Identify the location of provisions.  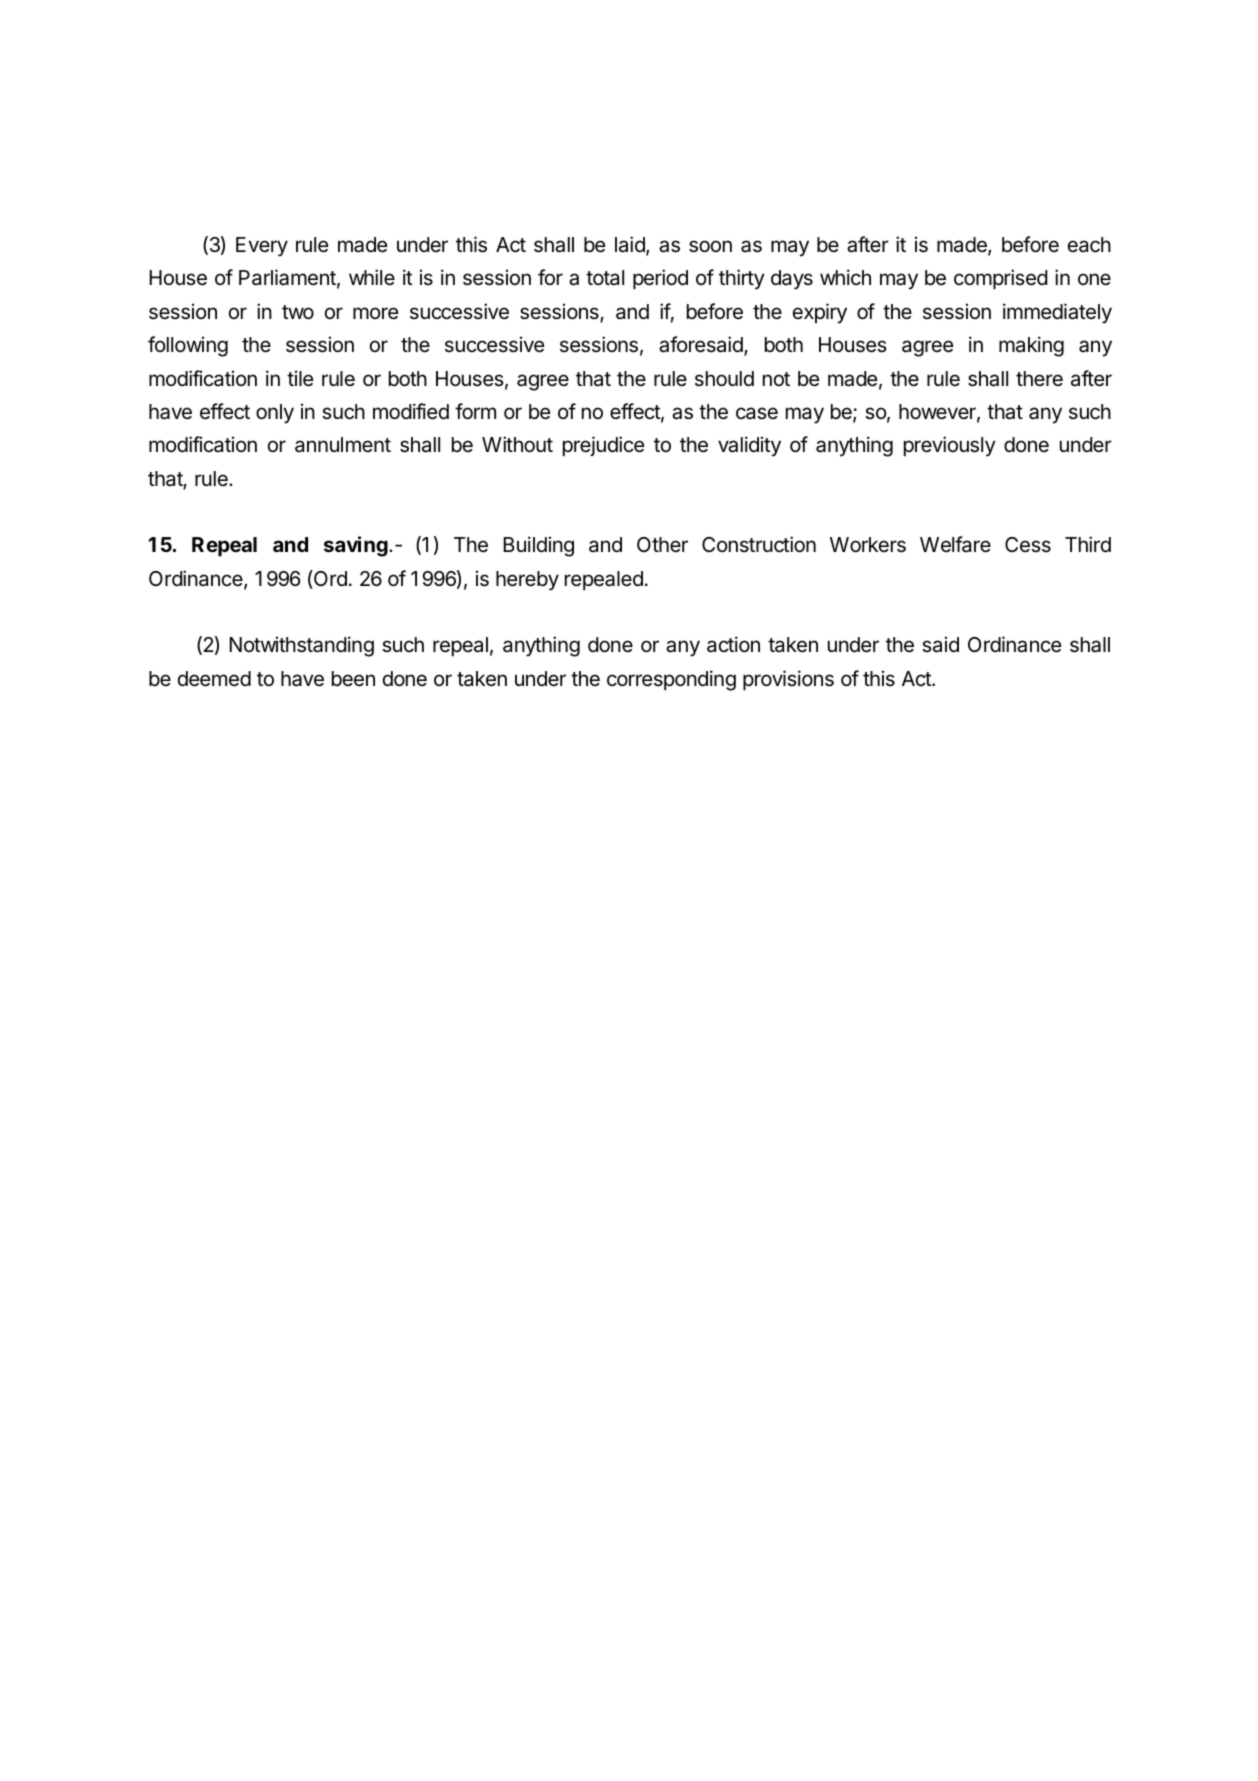
(788, 680).
